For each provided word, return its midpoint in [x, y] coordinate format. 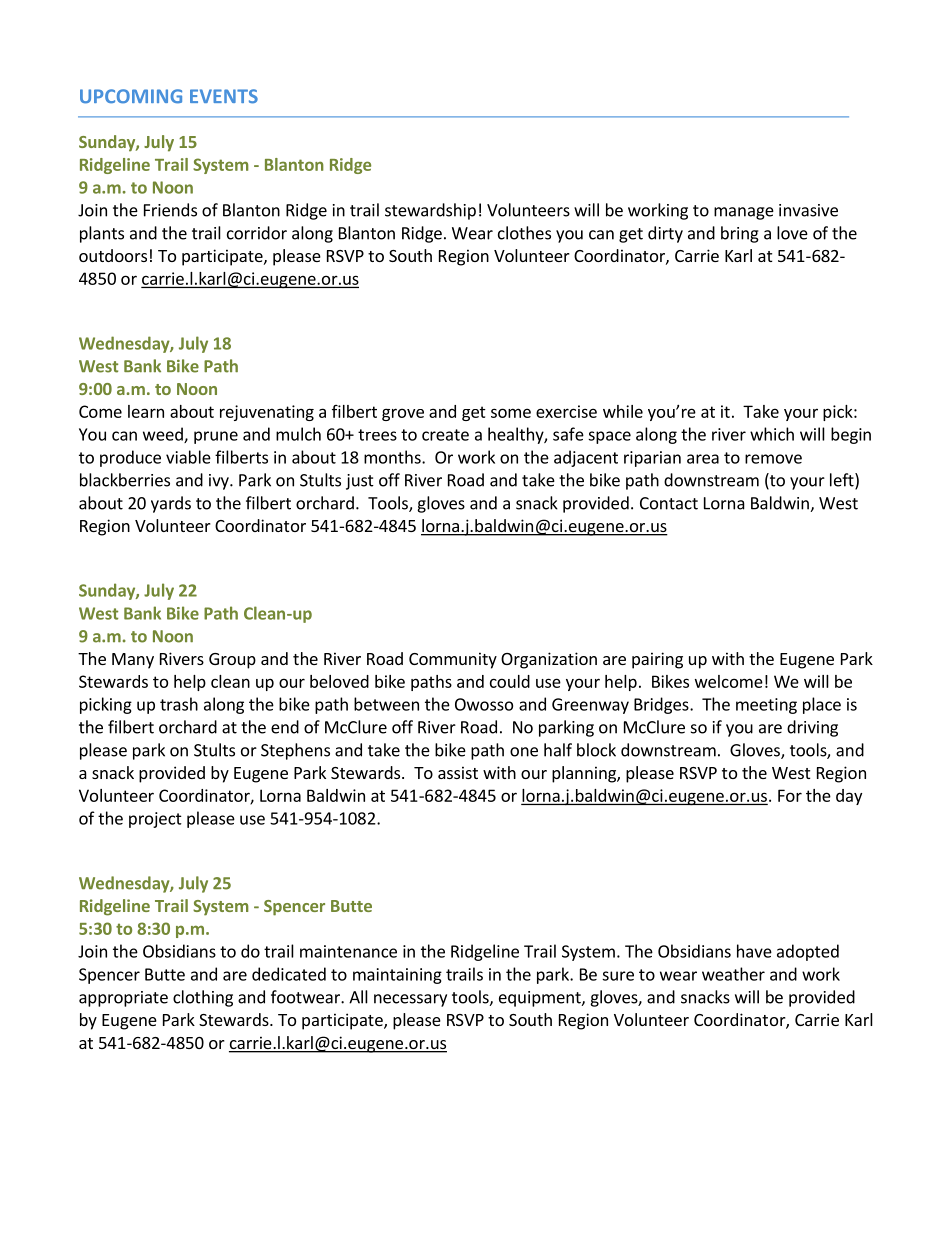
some [511, 413]
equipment [541, 999]
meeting [766, 706]
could [510, 681]
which [772, 434]
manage [744, 213]
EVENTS [224, 96]
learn [146, 411]
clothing [203, 998]
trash [179, 704]
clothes [524, 233]
